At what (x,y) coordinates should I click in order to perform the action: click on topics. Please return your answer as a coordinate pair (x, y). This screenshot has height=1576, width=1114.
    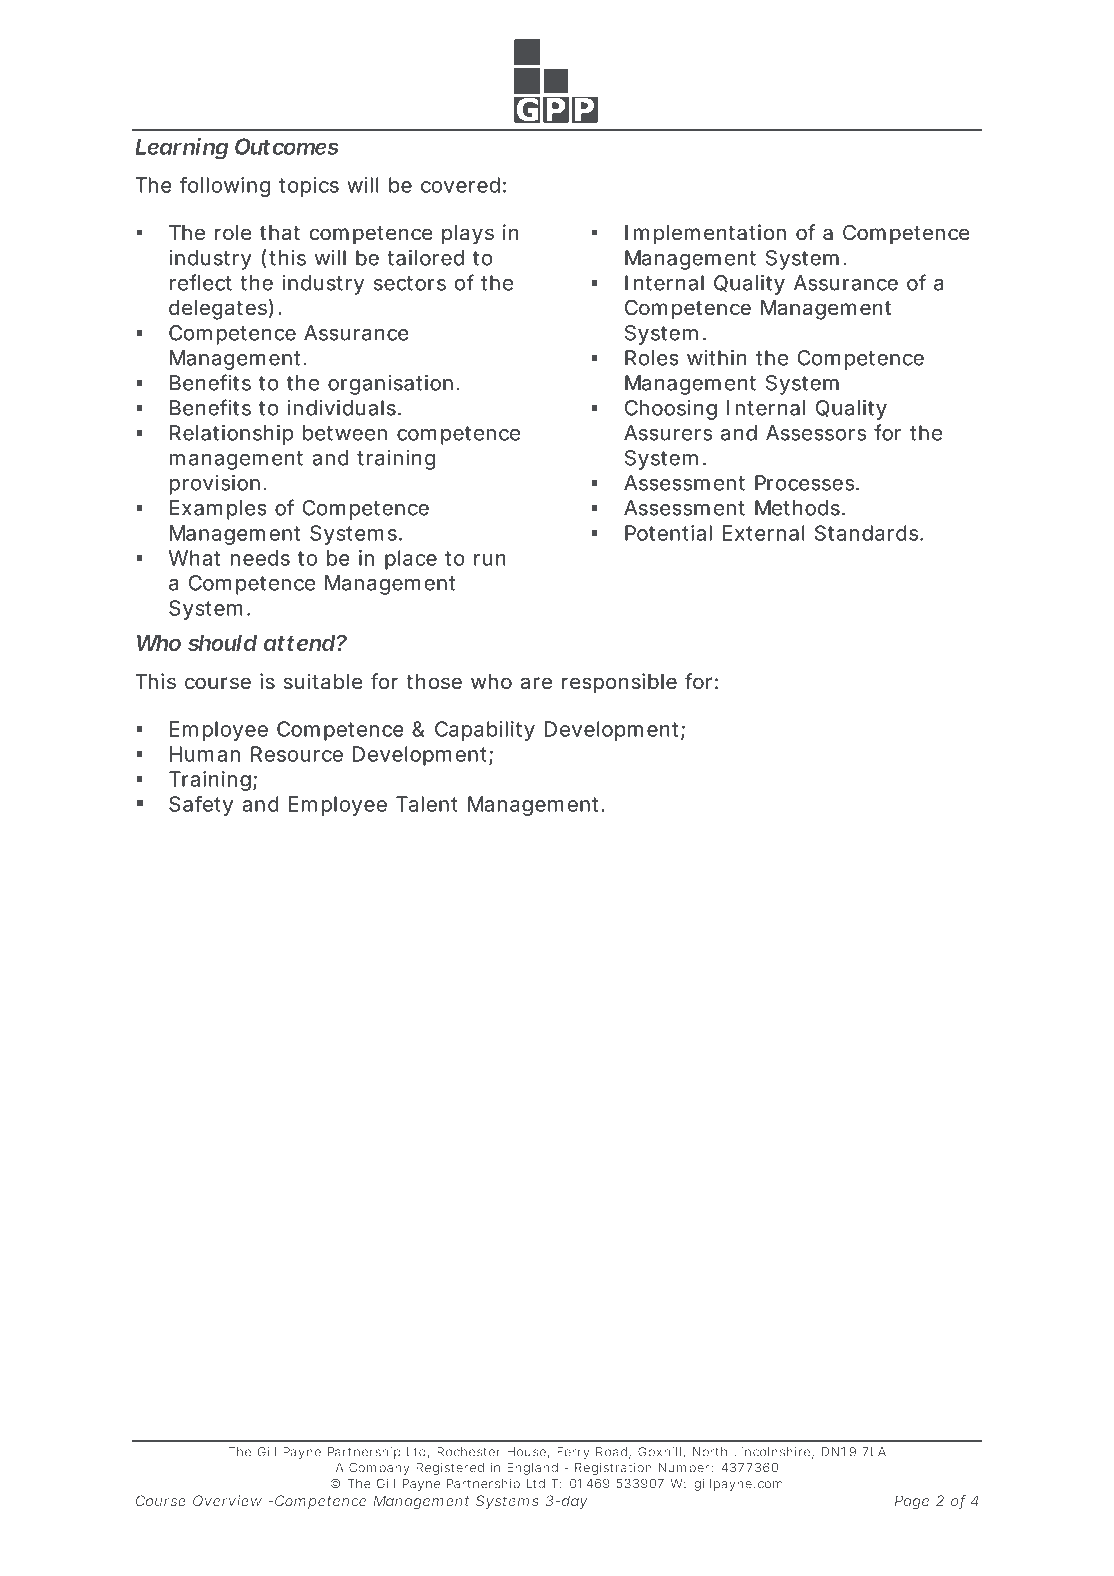
    Looking at the image, I should click on (309, 187).
